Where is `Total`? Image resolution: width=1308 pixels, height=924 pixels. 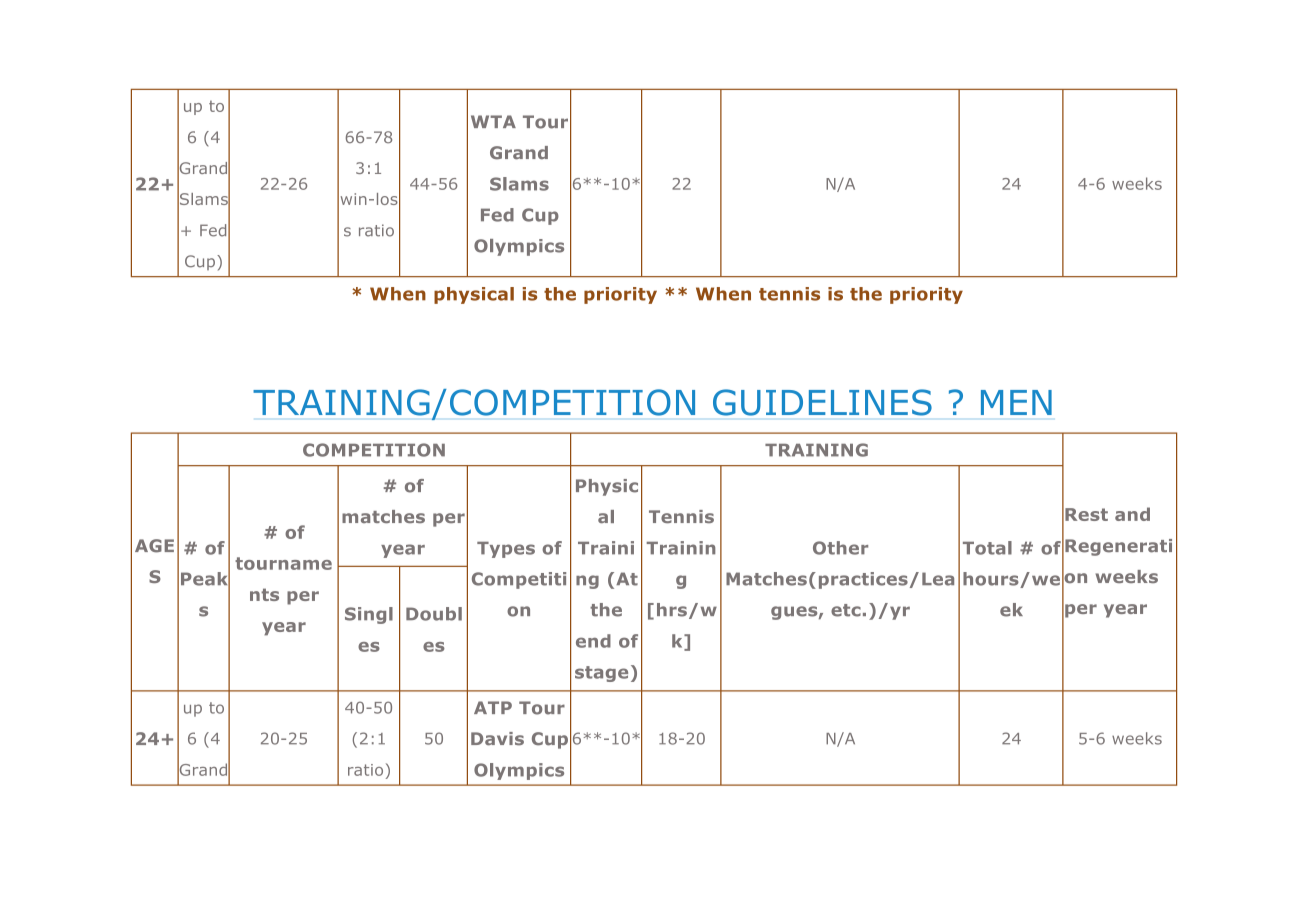
Total is located at coordinates (987, 548).
